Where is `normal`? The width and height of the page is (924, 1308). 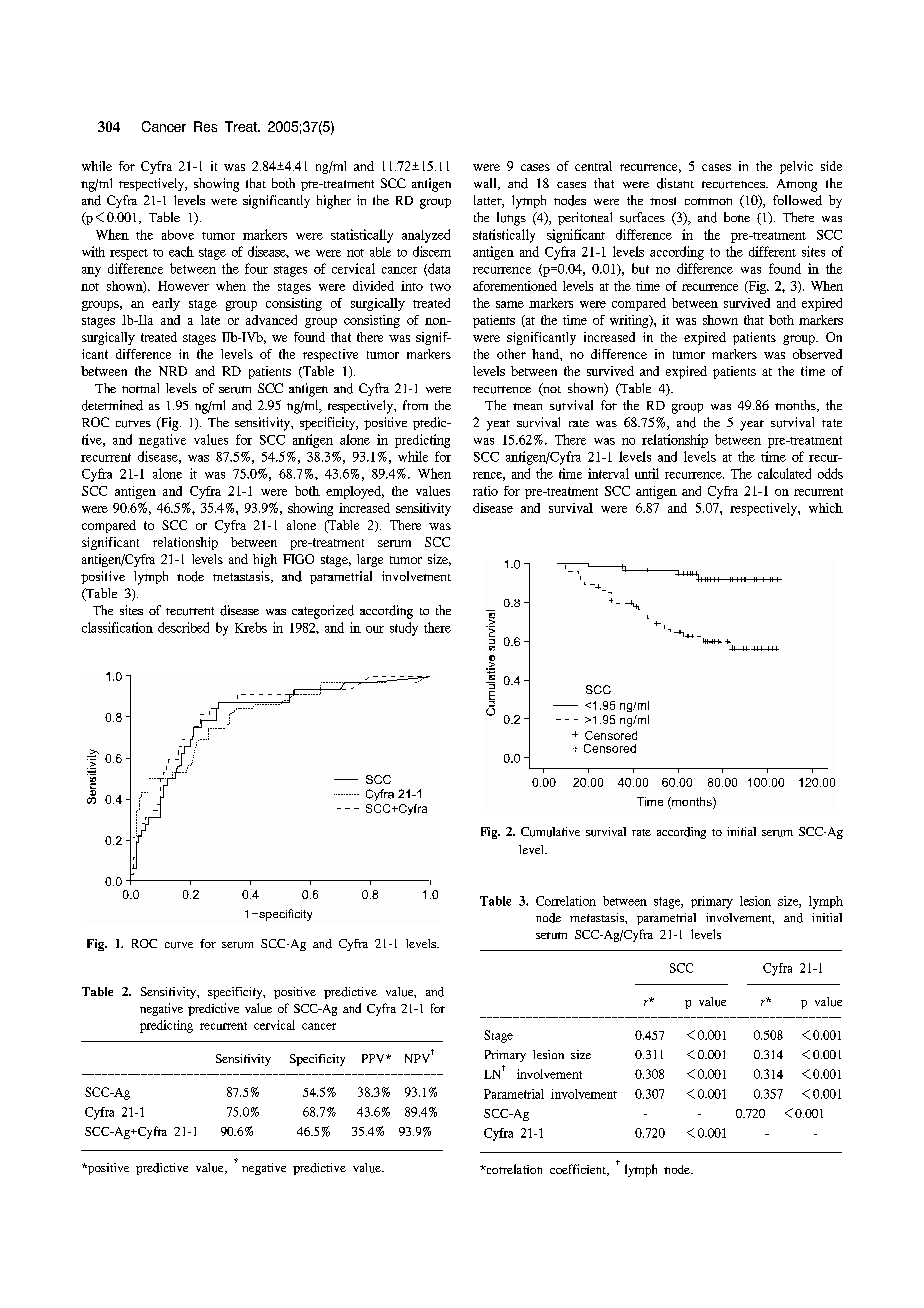
normal is located at coordinates (140, 388).
